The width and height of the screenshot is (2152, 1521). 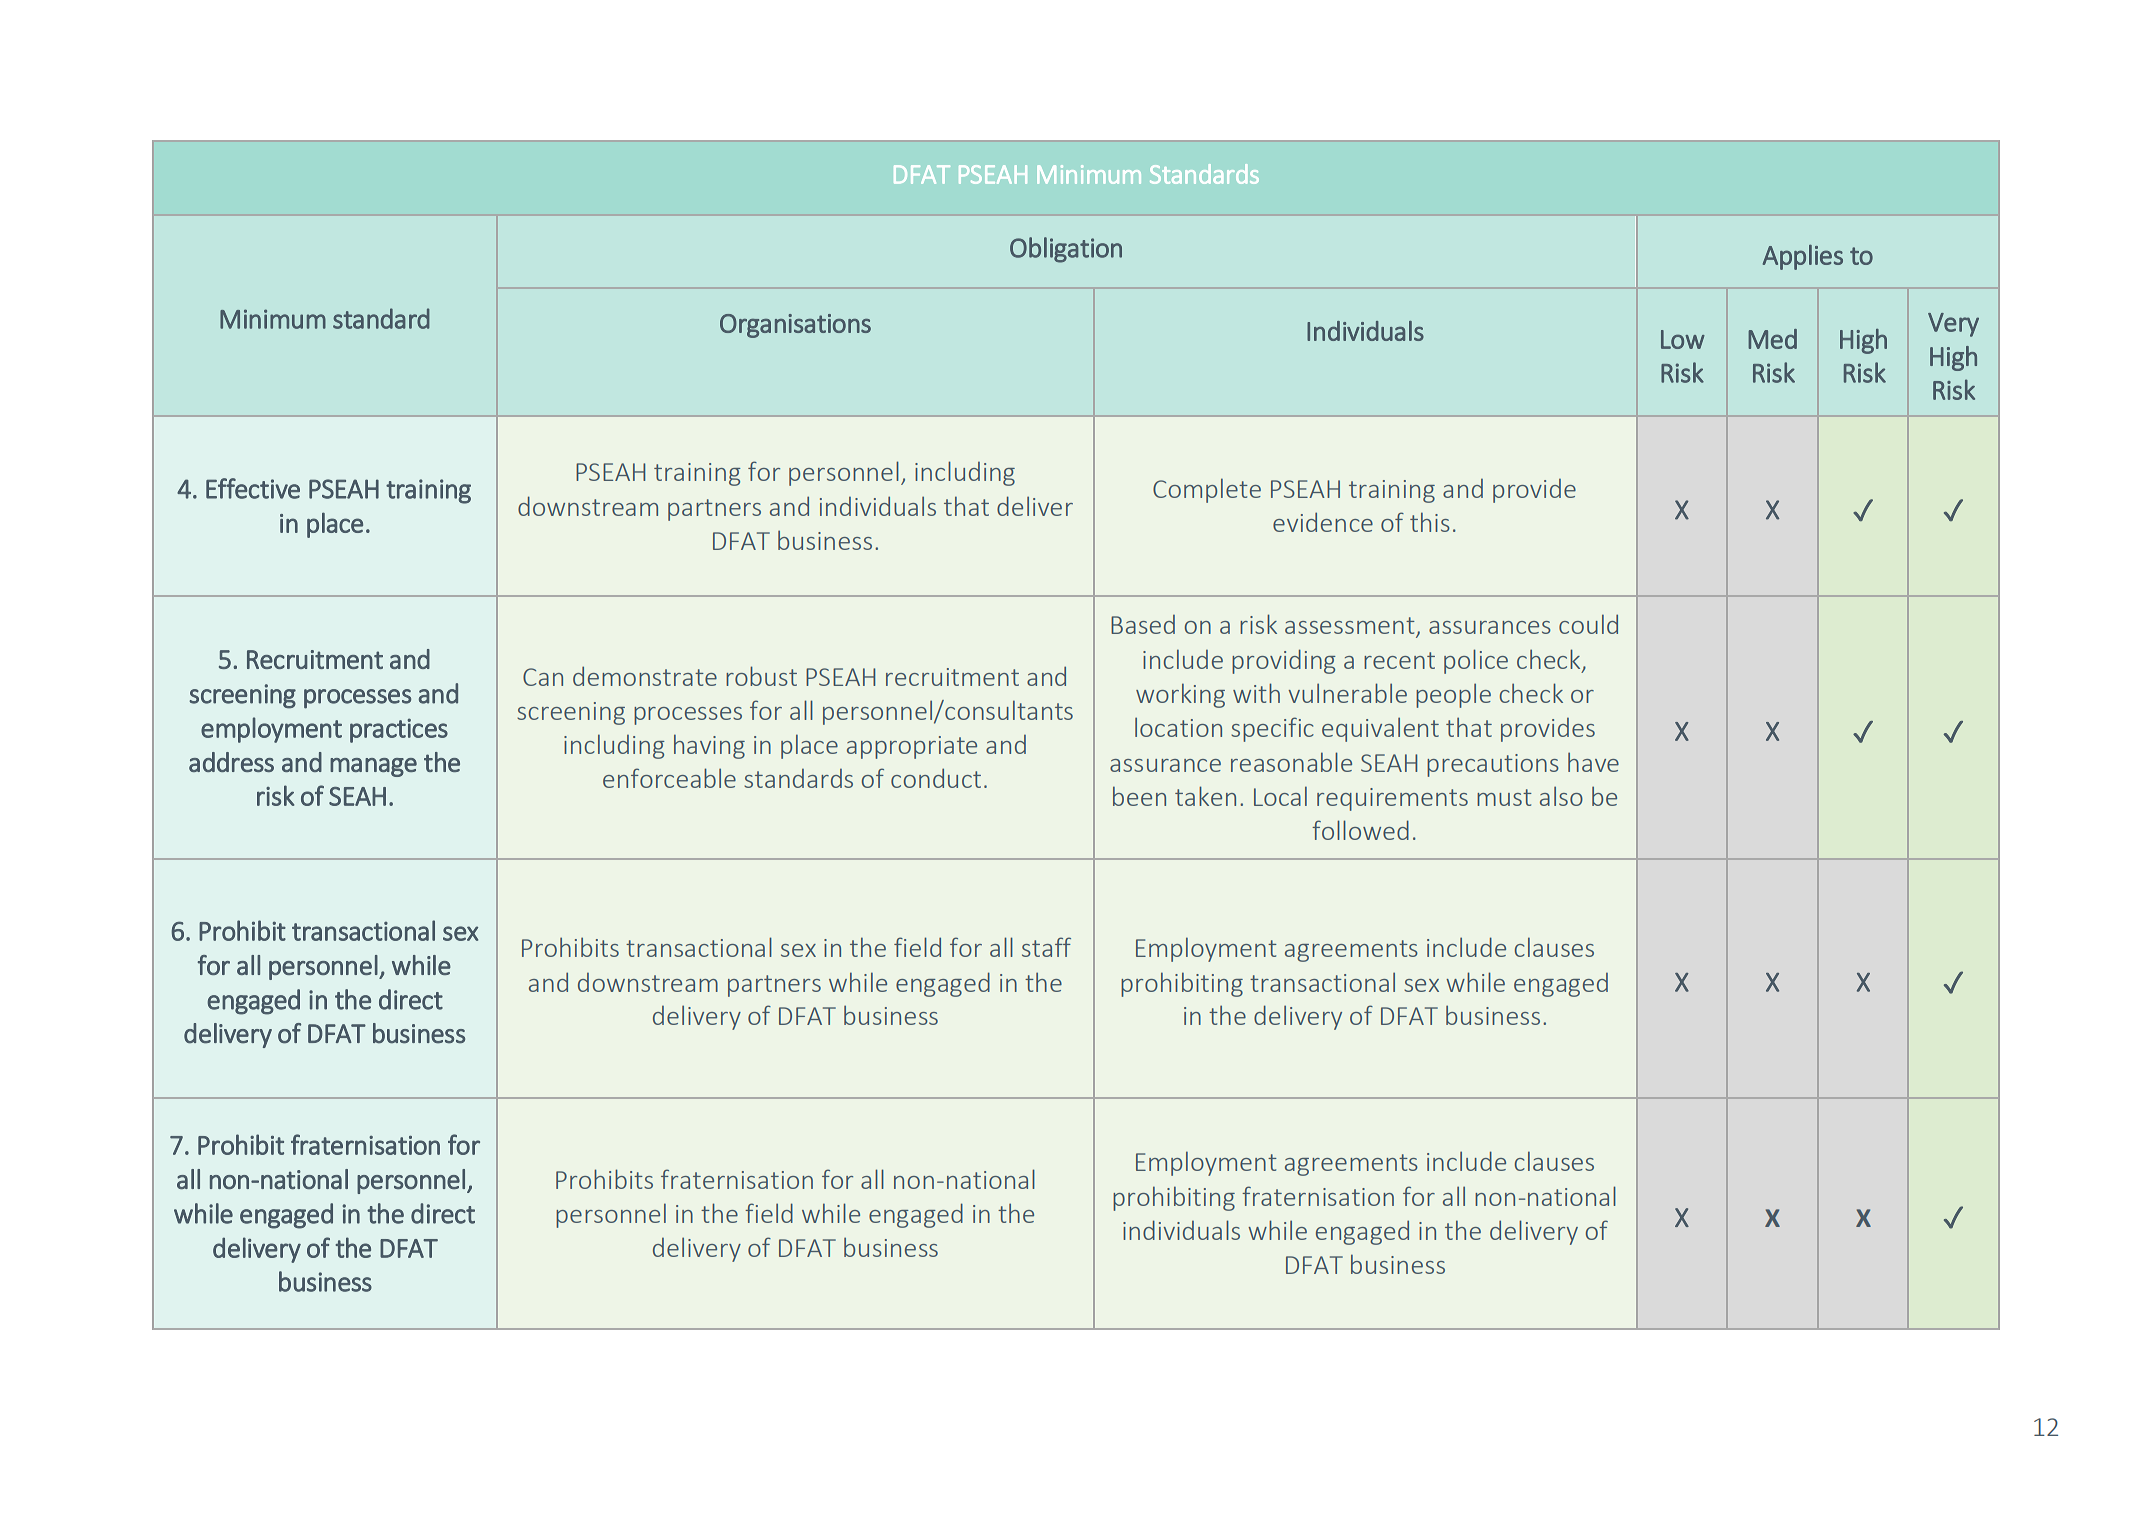 What do you see at coordinates (1430, 522) in the screenshot?
I see `this` at bounding box center [1430, 522].
